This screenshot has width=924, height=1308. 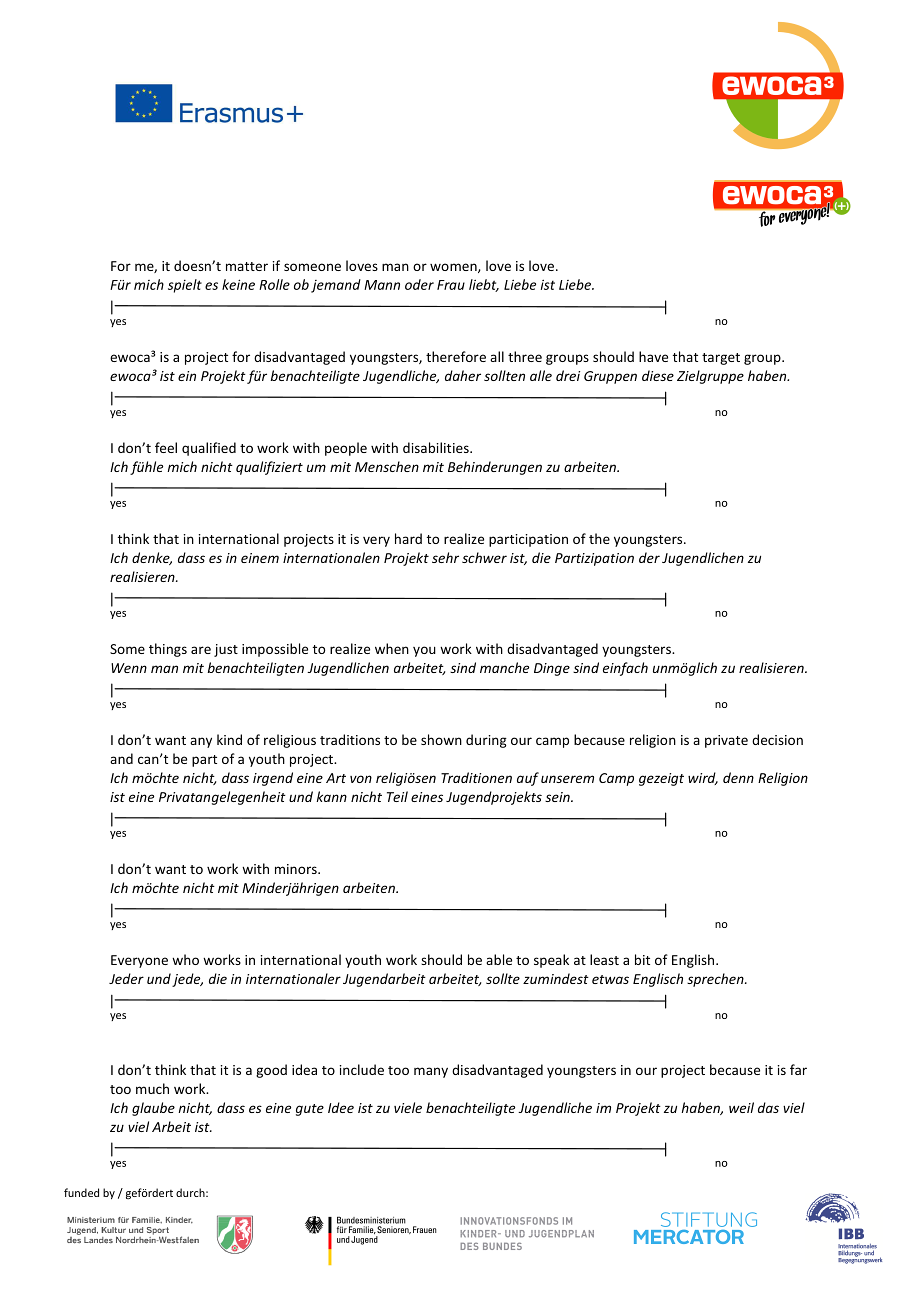 What do you see at coordinates (297, 869) in the screenshot?
I see `minors` at bounding box center [297, 869].
